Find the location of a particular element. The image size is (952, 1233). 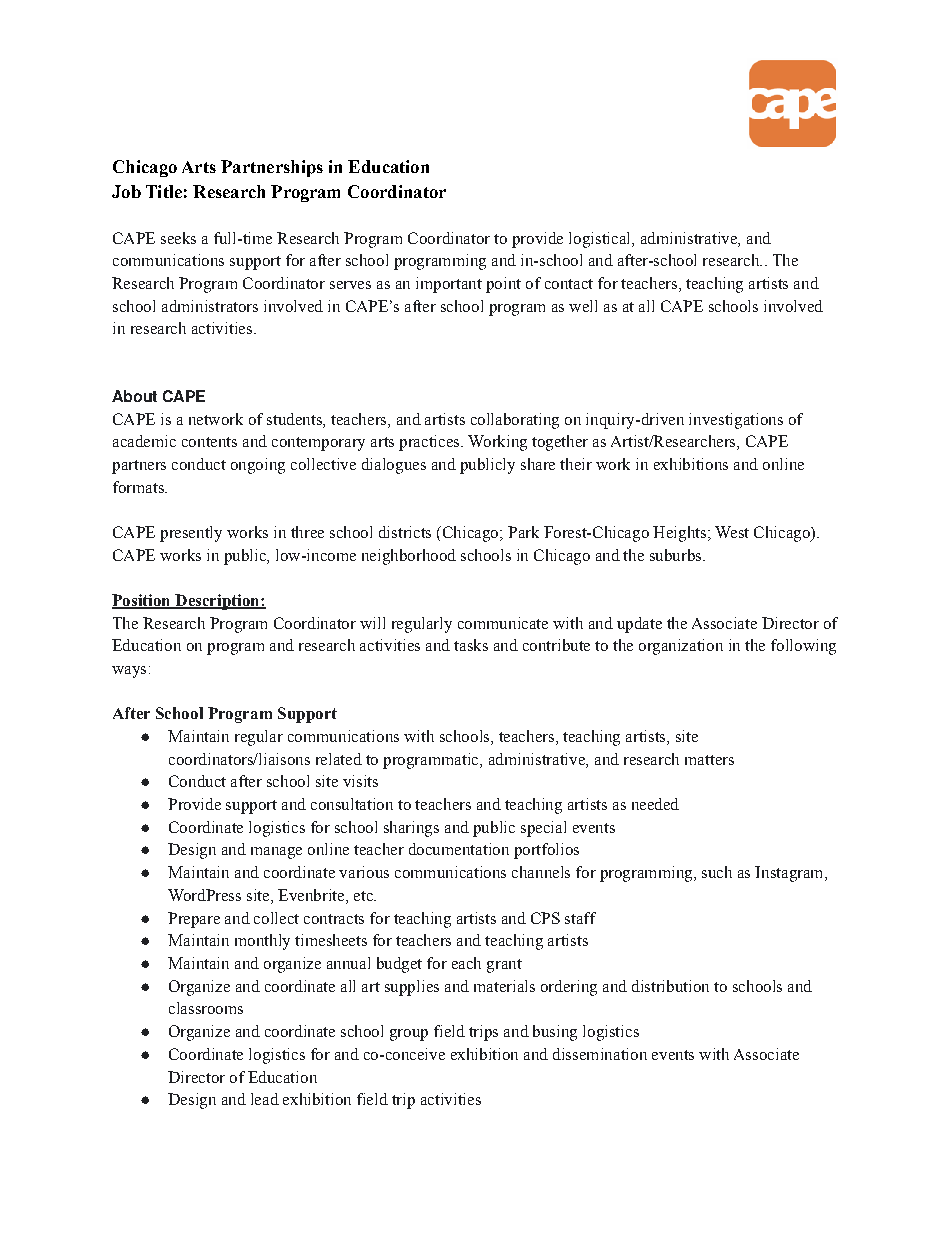

lead is located at coordinates (265, 1099).
